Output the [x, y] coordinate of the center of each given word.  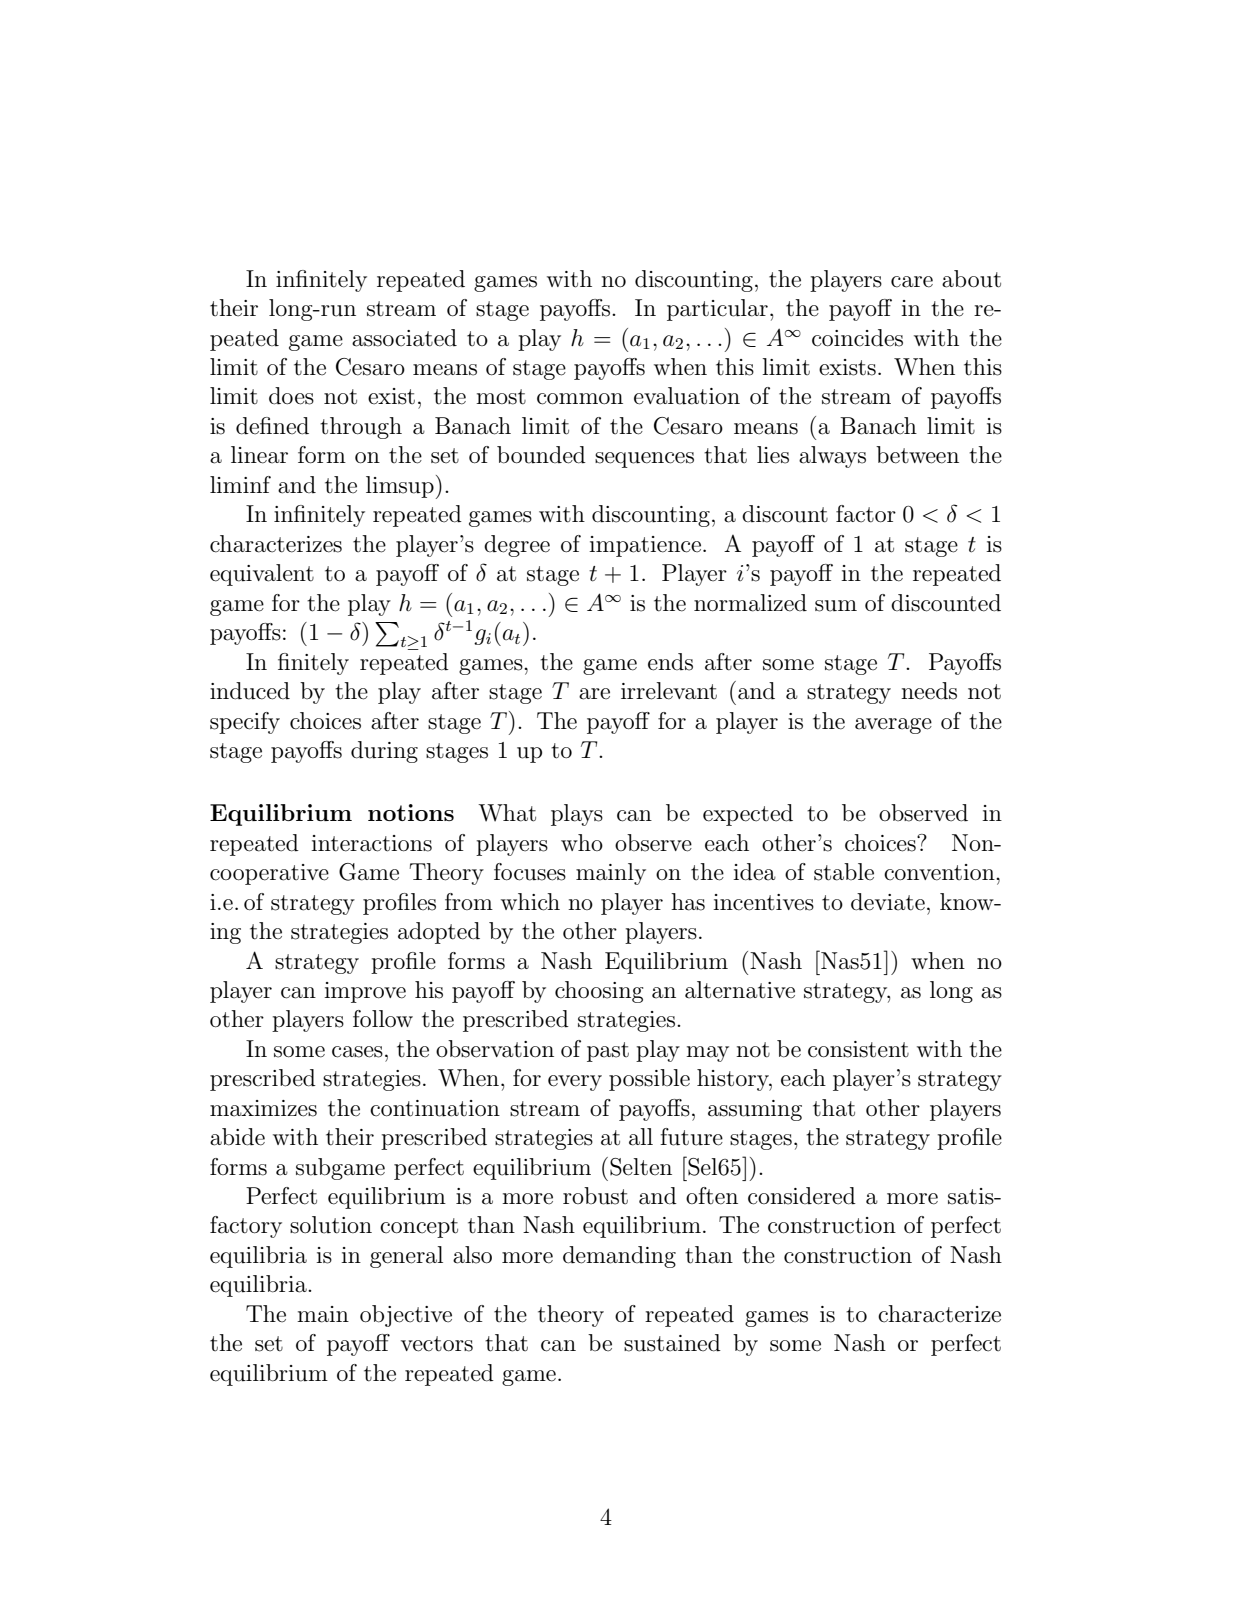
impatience [645, 546]
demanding [619, 1257]
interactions [371, 843]
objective [406, 1316]
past [608, 1052]
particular [717, 310]
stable [844, 872]
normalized [750, 603]
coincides [857, 338]
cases [357, 1052]
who [582, 842]
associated [404, 338]
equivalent [262, 575]
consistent [858, 1049]
